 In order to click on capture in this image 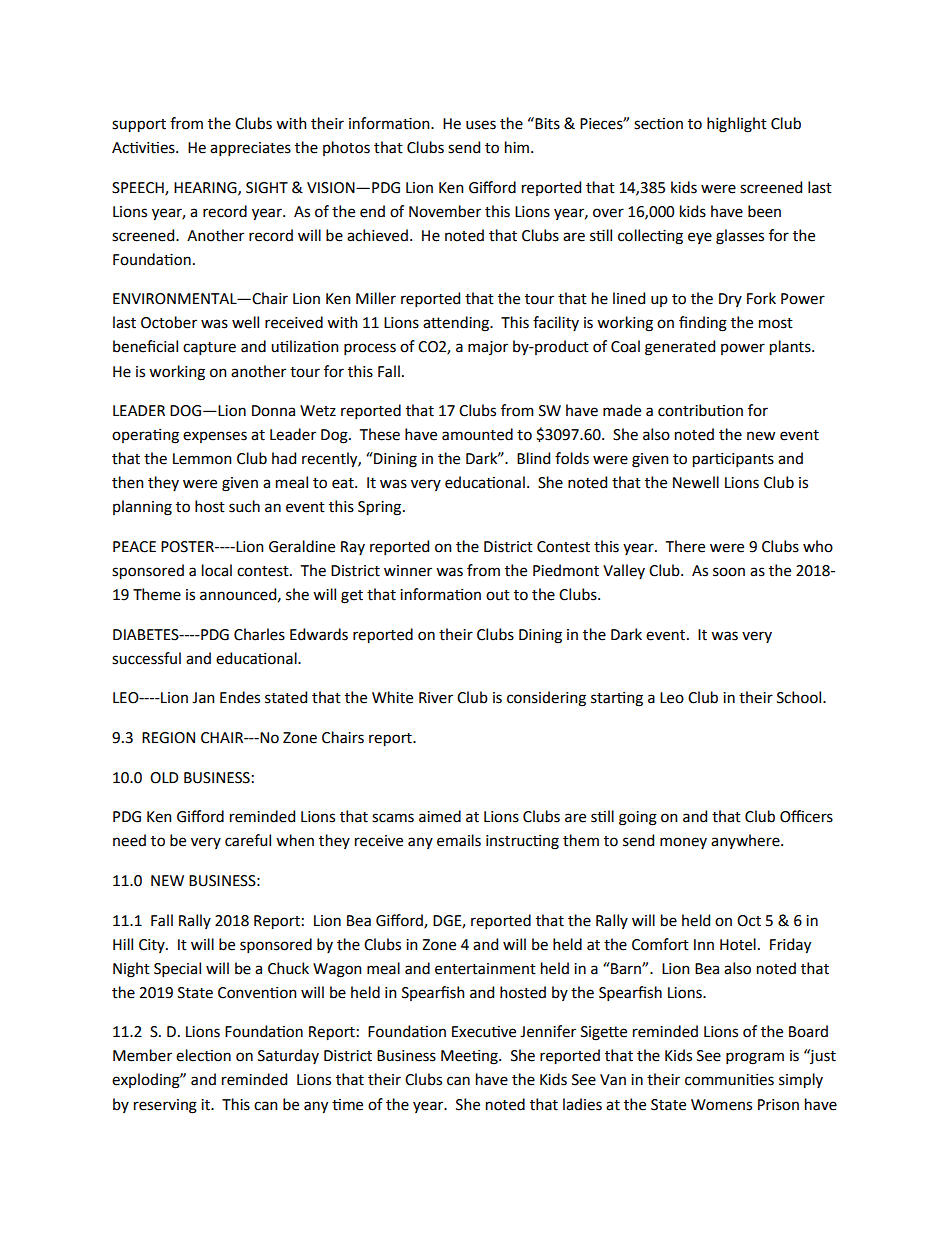, I will do `click(209, 348)`.
